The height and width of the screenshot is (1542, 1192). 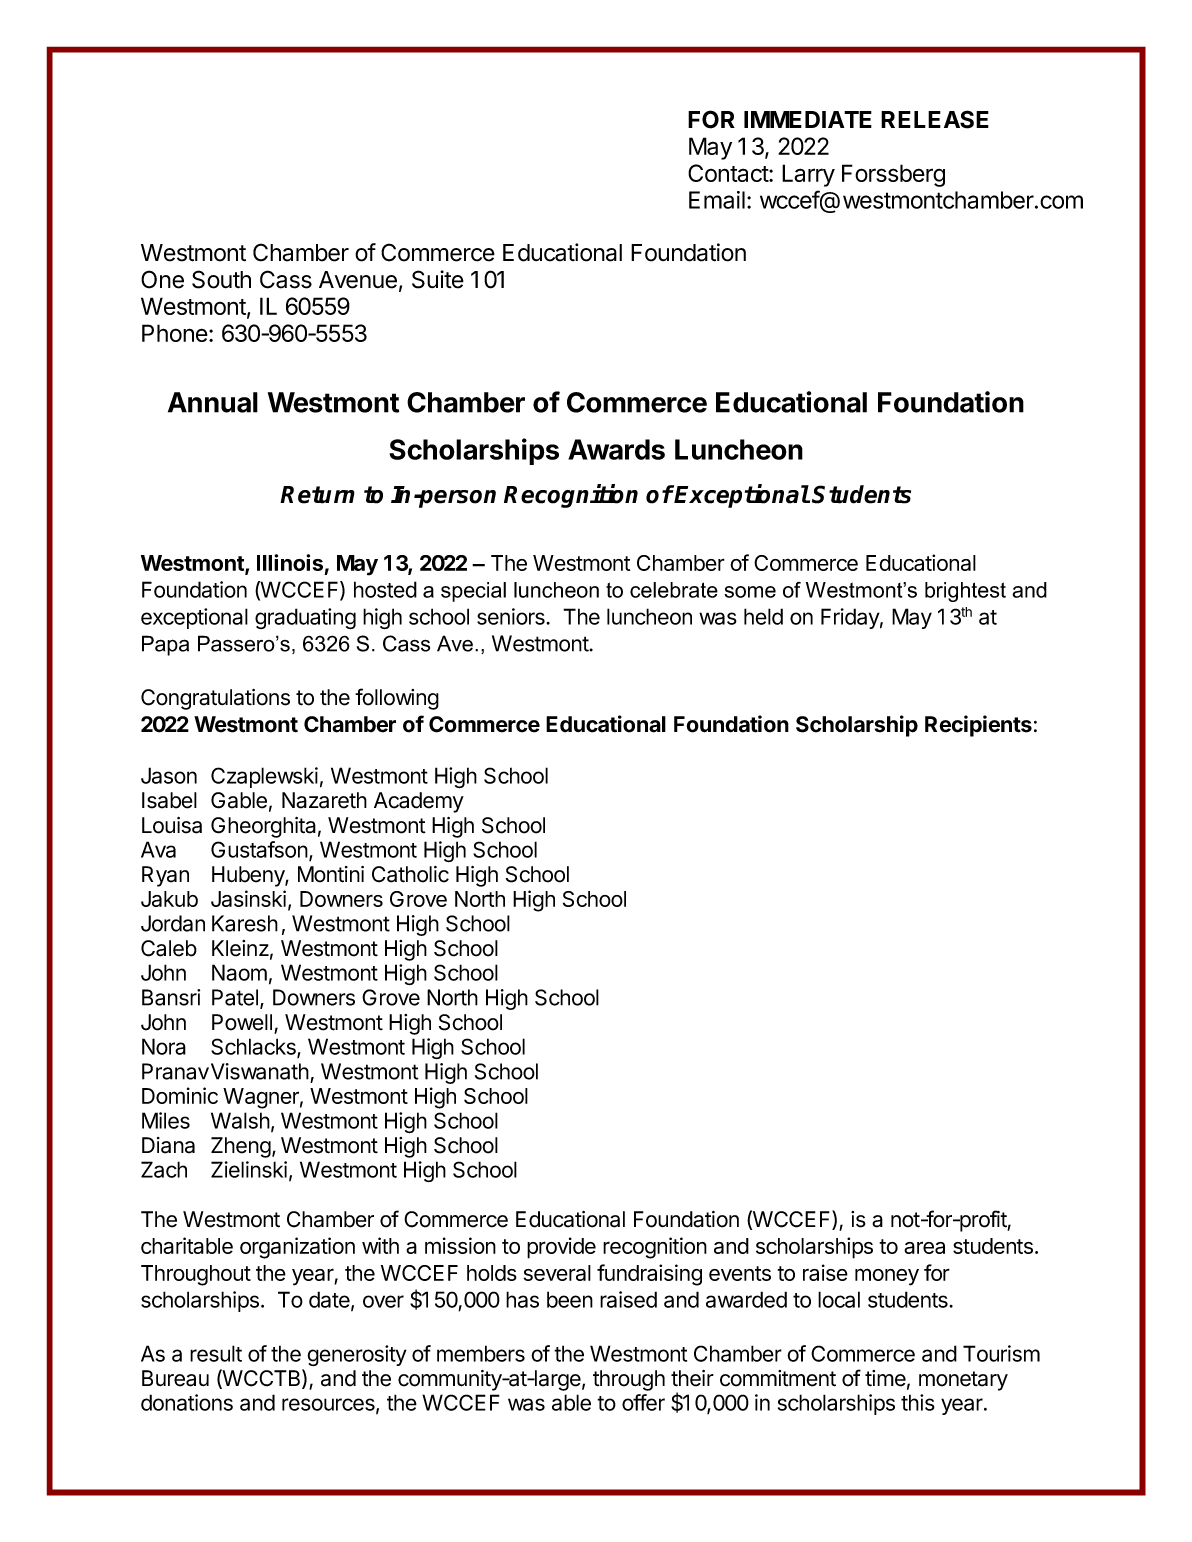 I want to click on area, so click(x=924, y=1247).
